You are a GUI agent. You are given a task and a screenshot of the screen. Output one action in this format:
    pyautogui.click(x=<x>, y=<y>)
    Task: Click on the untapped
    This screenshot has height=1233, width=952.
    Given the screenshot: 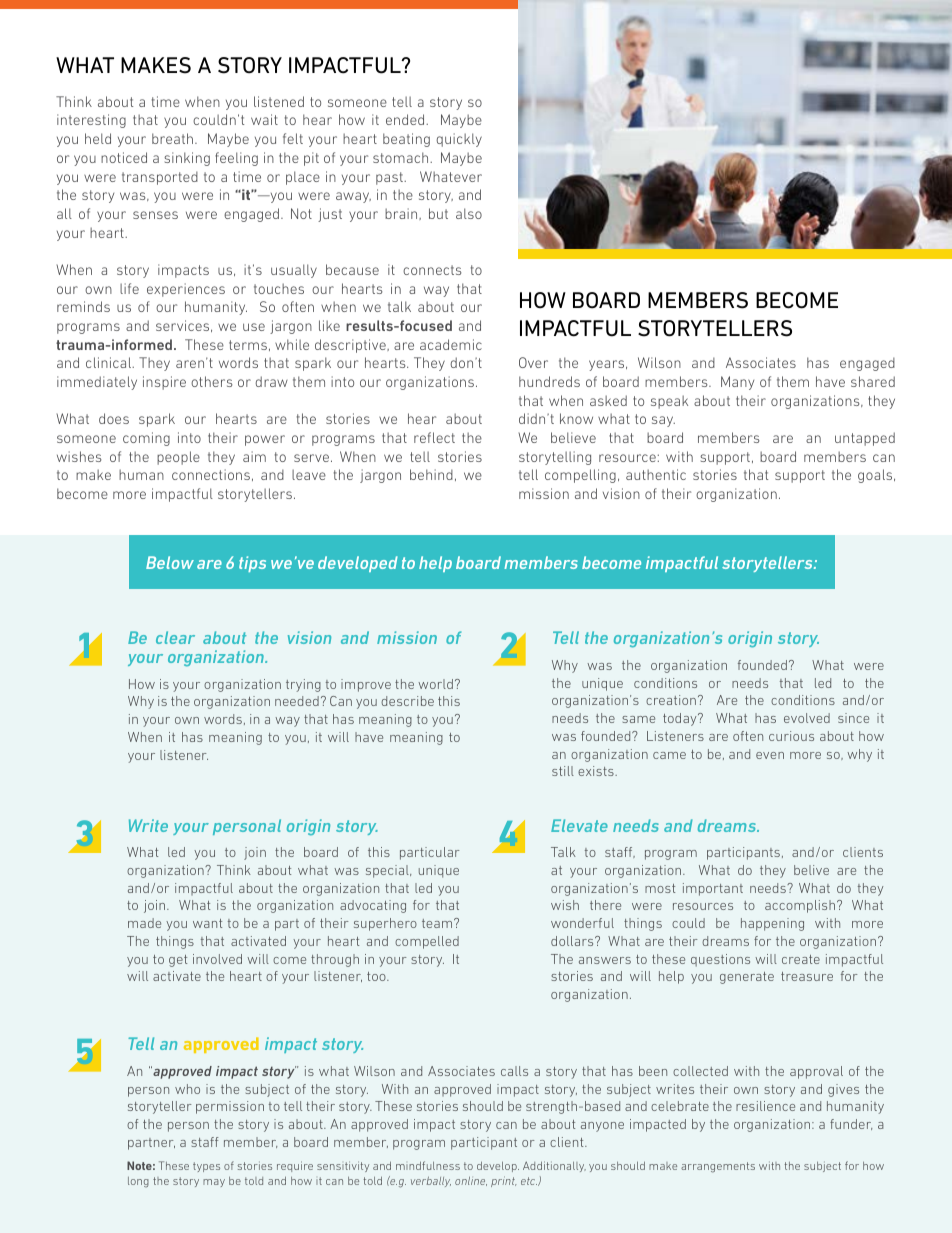 What is the action you would take?
    pyautogui.click(x=865, y=439)
